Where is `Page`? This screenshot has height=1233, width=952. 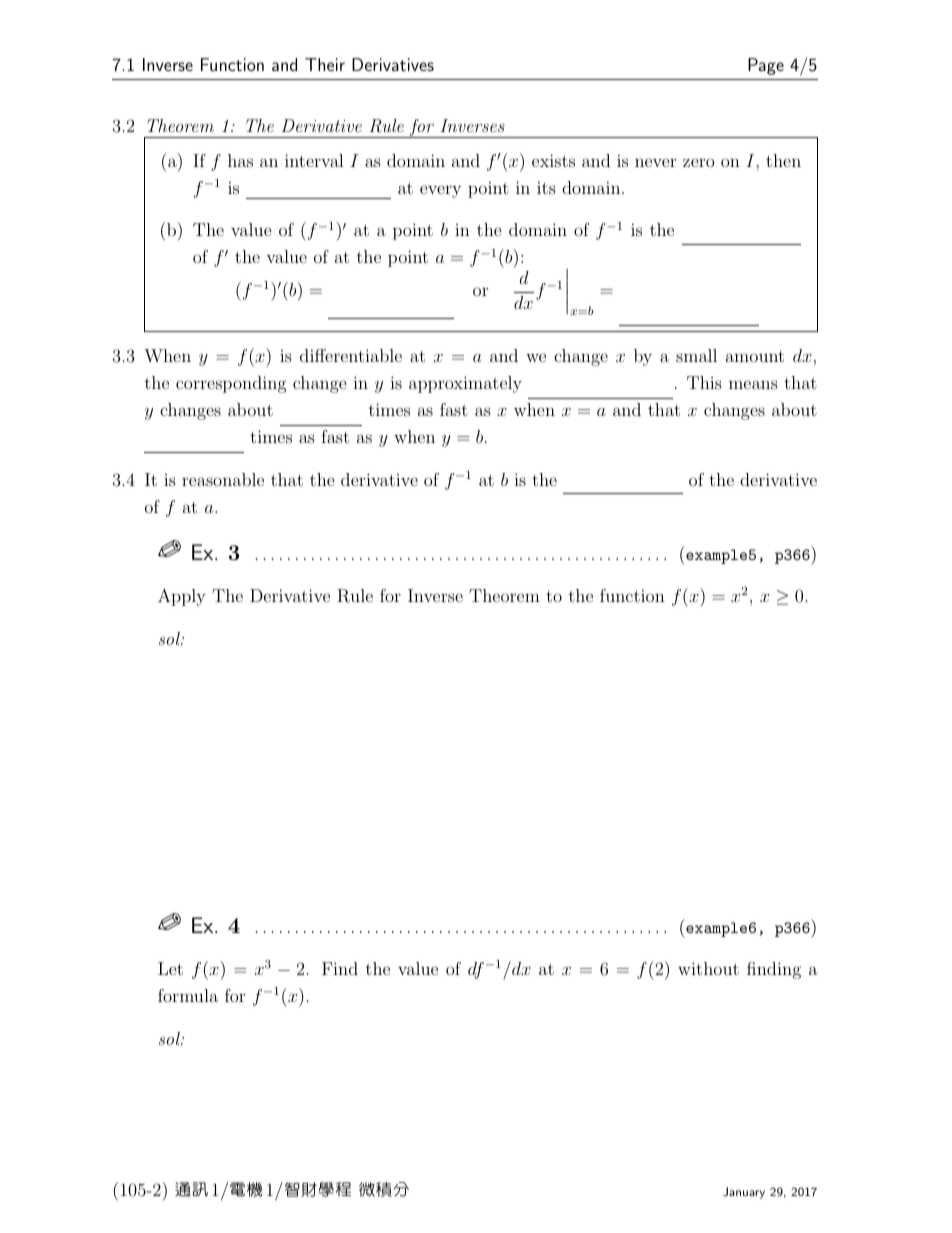
Page is located at coordinates (766, 66).
